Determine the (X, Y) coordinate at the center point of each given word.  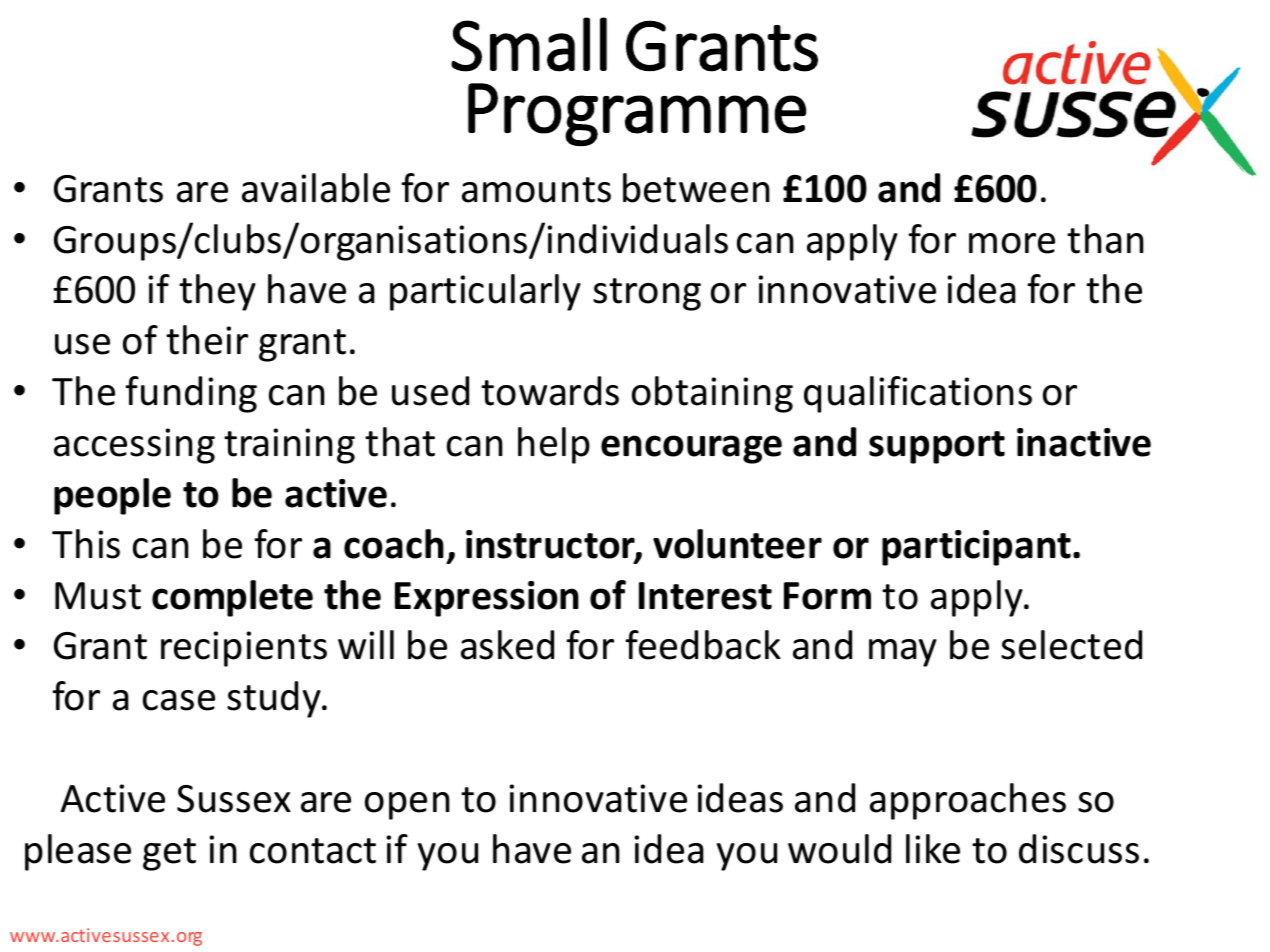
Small (529, 44)
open (407, 806)
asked (507, 645)
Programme (637, 114)
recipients (244, 649)
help (554, 445)
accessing (134, 446)
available (316, 188)
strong (647, 294)
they (217, 292)
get (169, 854)
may (903, 653)
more (1012, 243)
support (937, 447)
